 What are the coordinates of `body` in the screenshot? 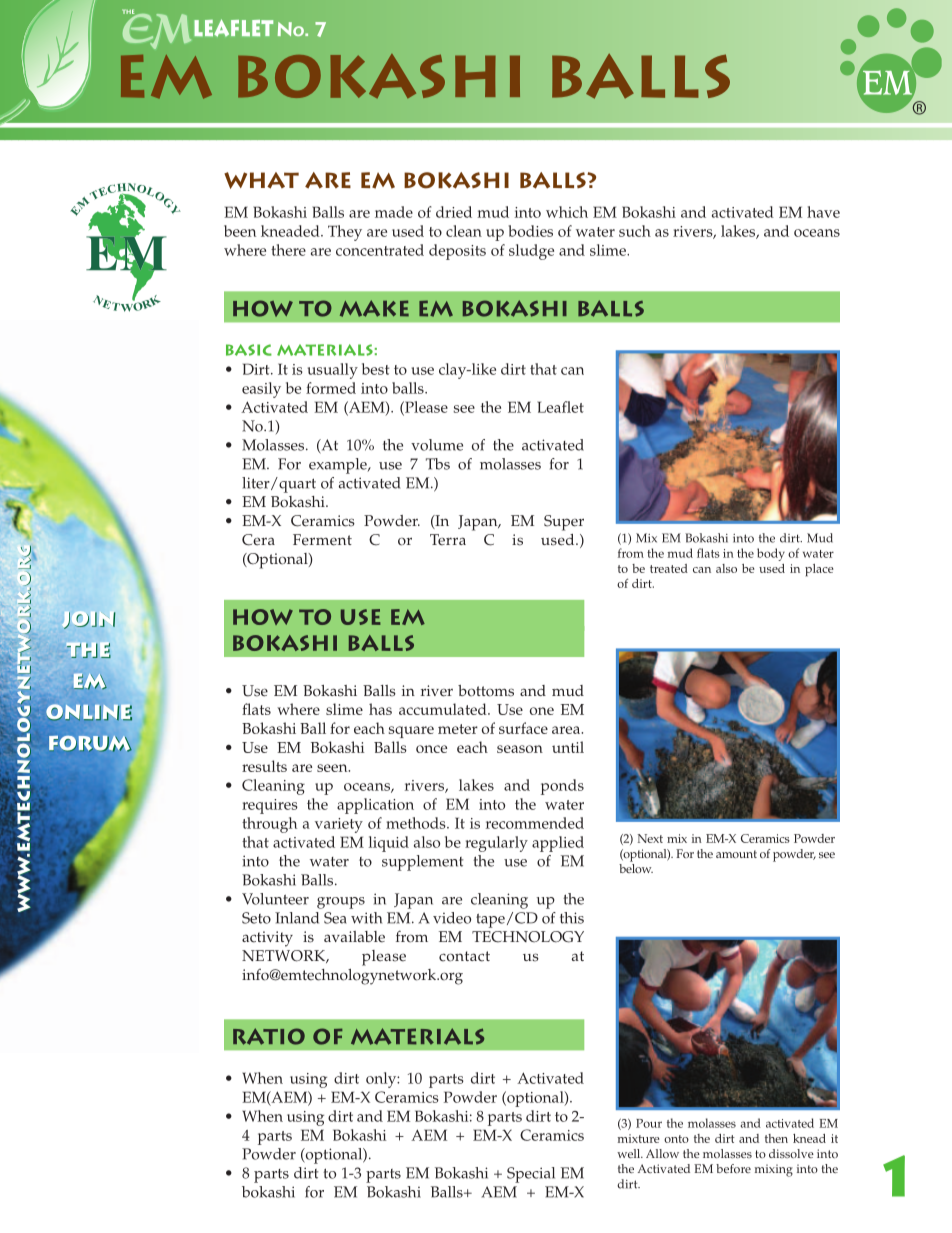 It's located at (771, 554).
